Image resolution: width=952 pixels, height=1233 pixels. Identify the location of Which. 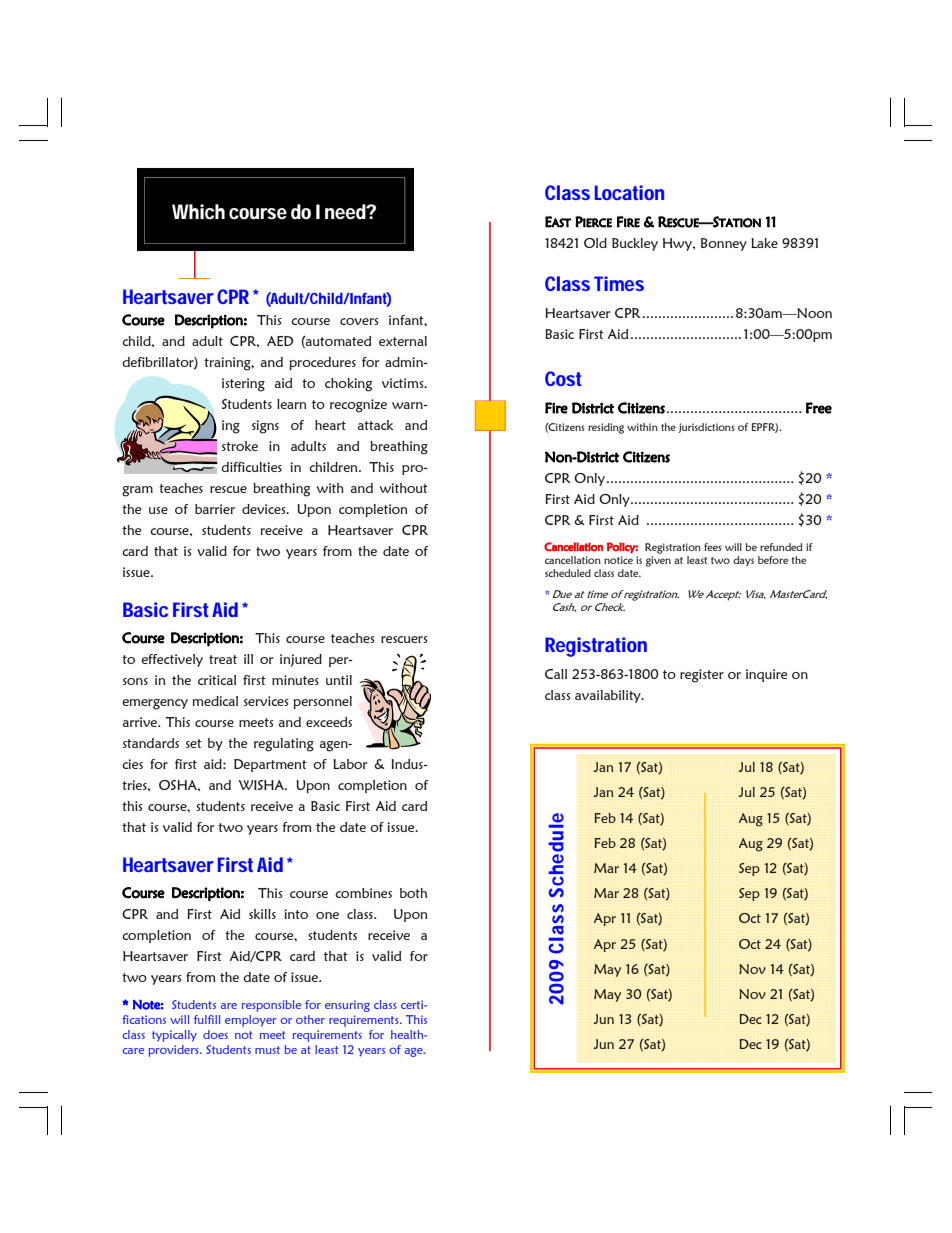
(198, 212).
